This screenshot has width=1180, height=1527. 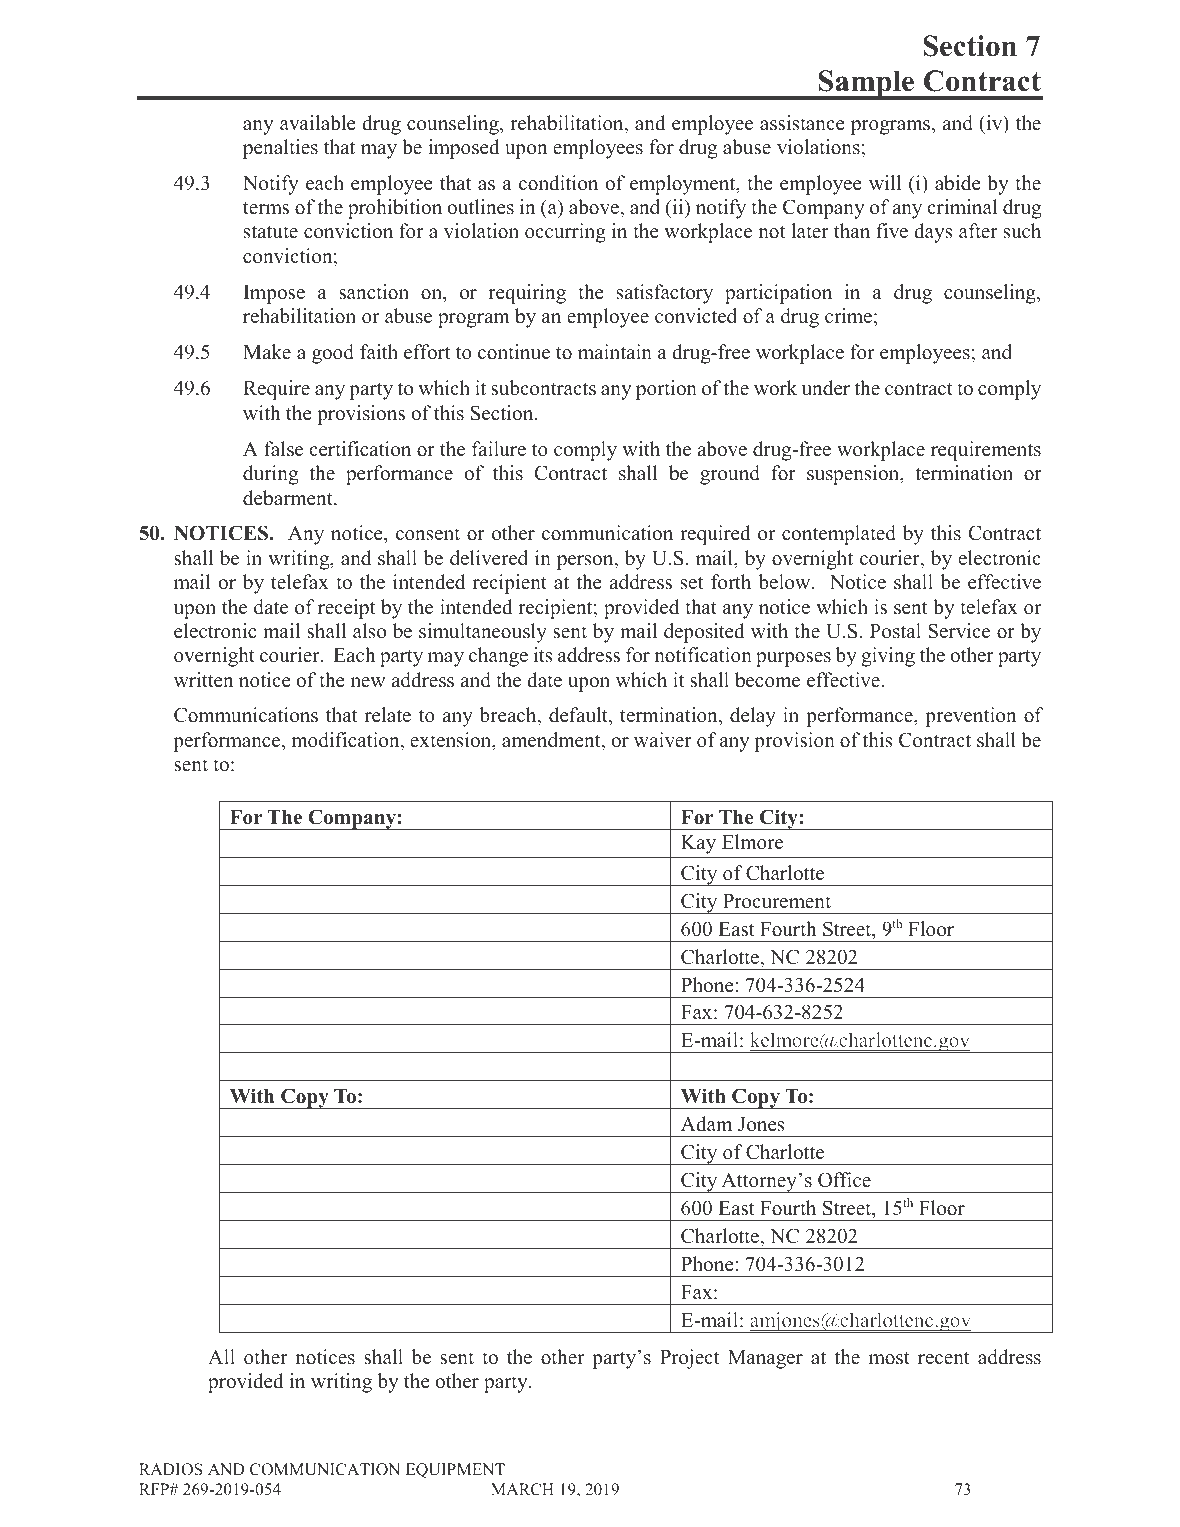 What do you see at coordinates (867, 85) in the screenshot?
I see `Sample` at bounding box center [867, 85].
